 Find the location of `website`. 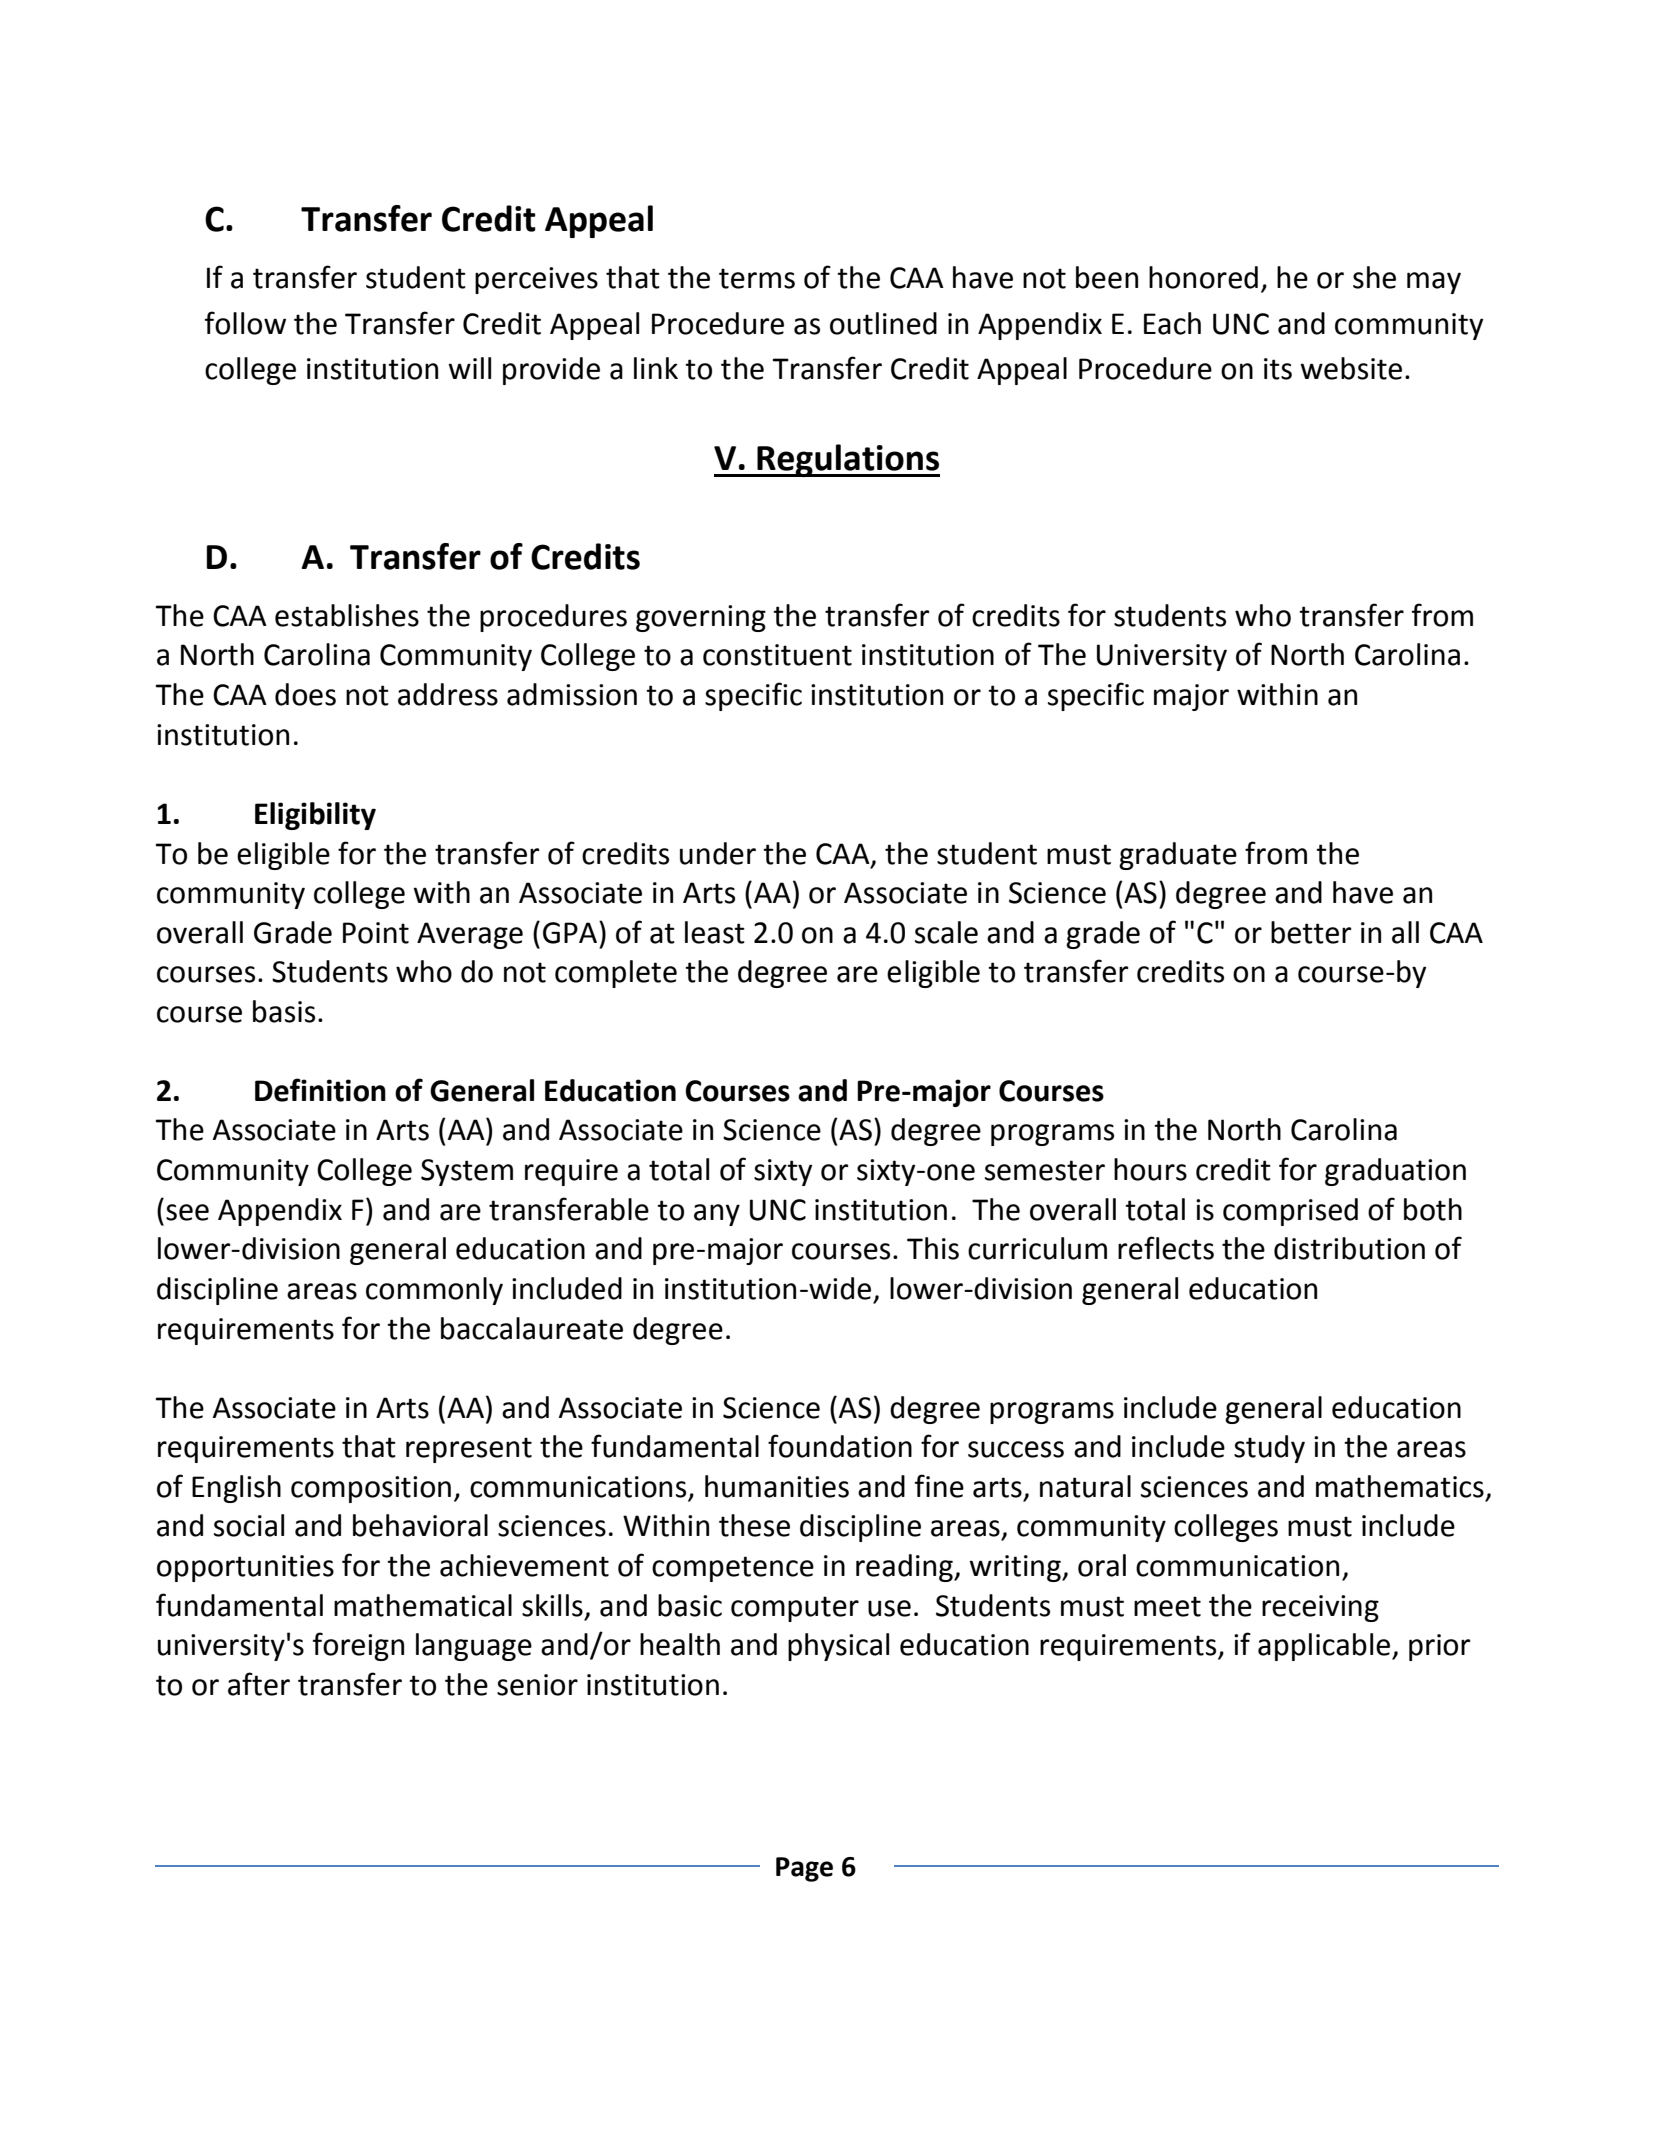

website is located at coordinates (1351, 368).
